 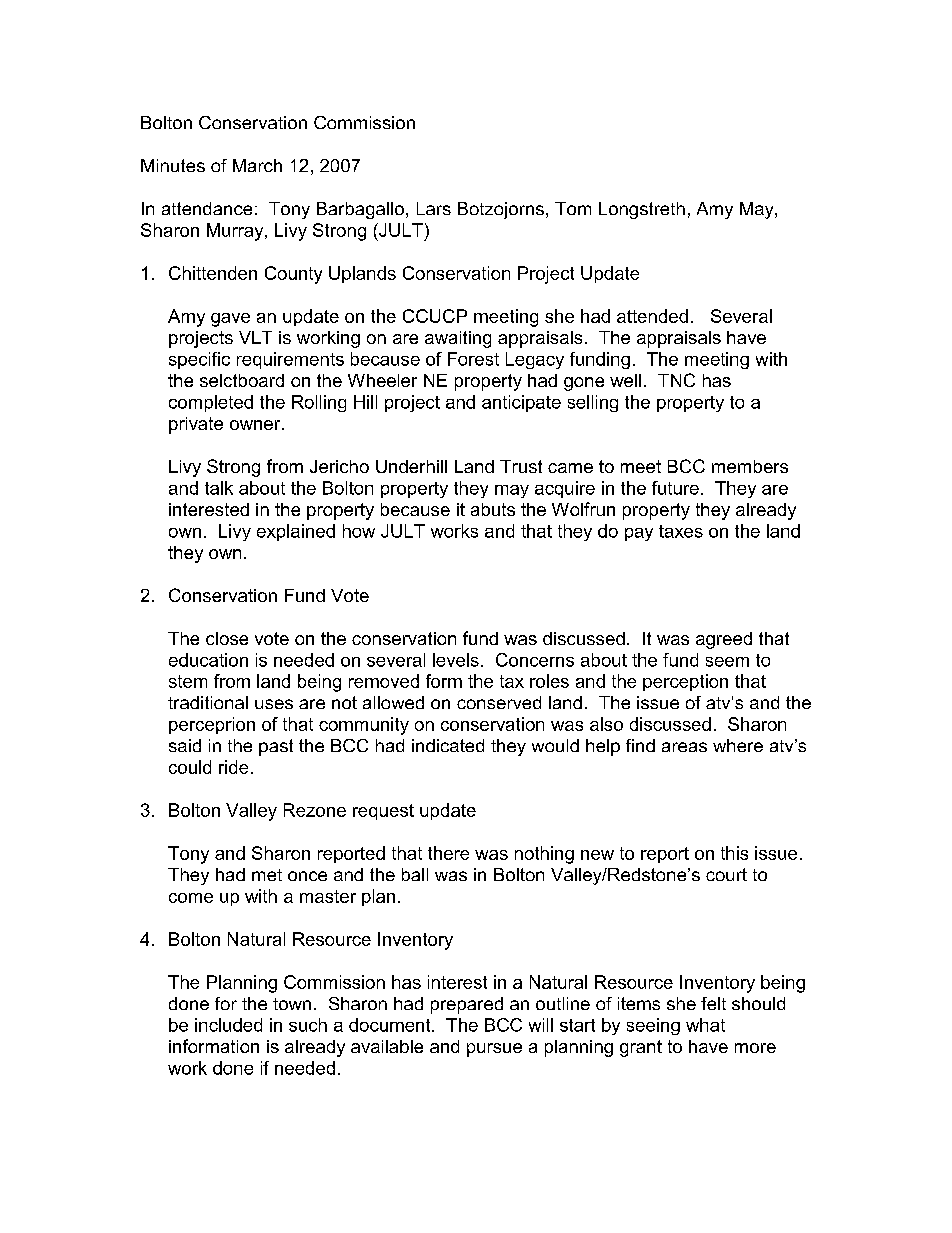 I want to click on what, so click(x=705, y=1025).
